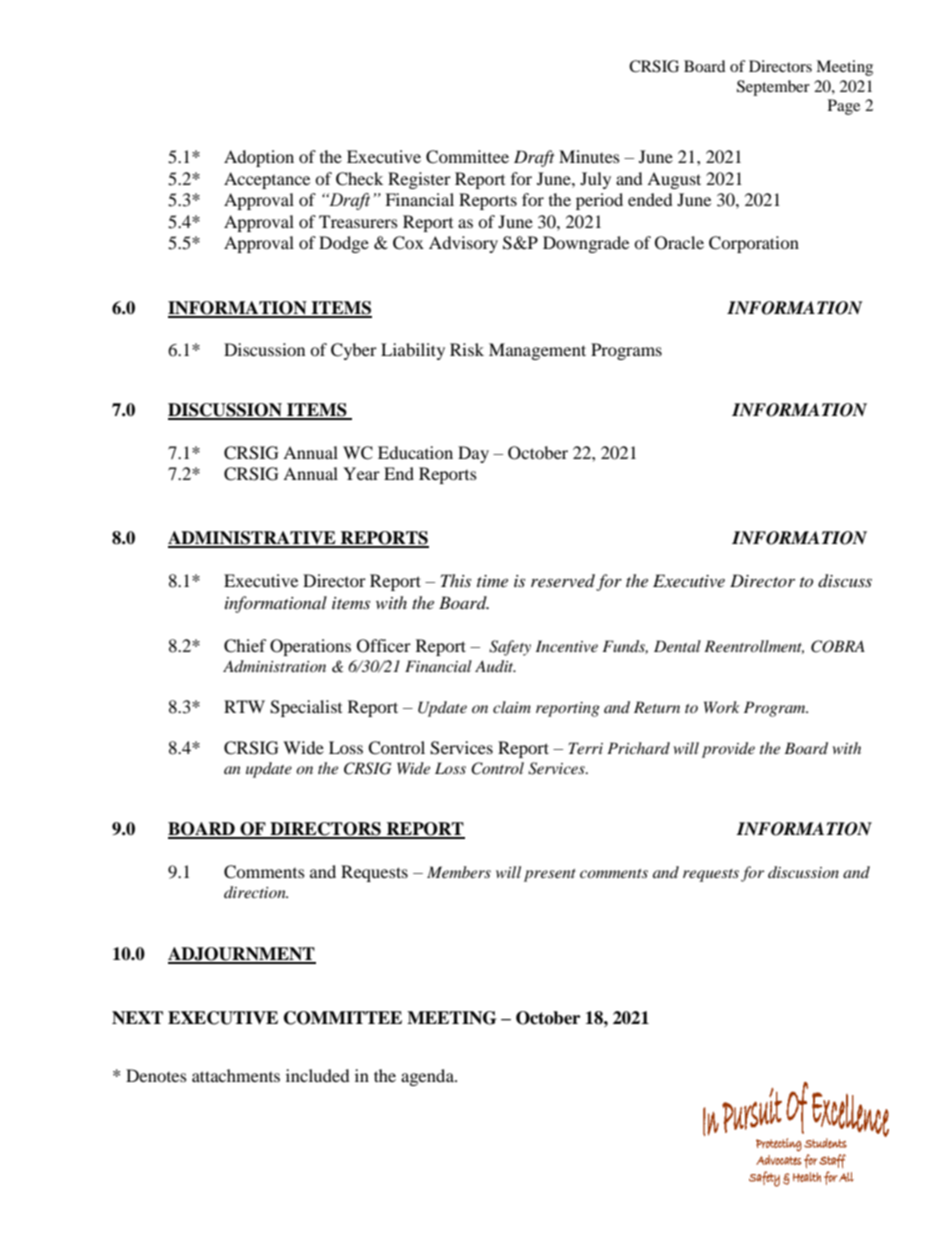 This screenshot has width=952, height=1233. I want to click on Management, so click(537, 351).
